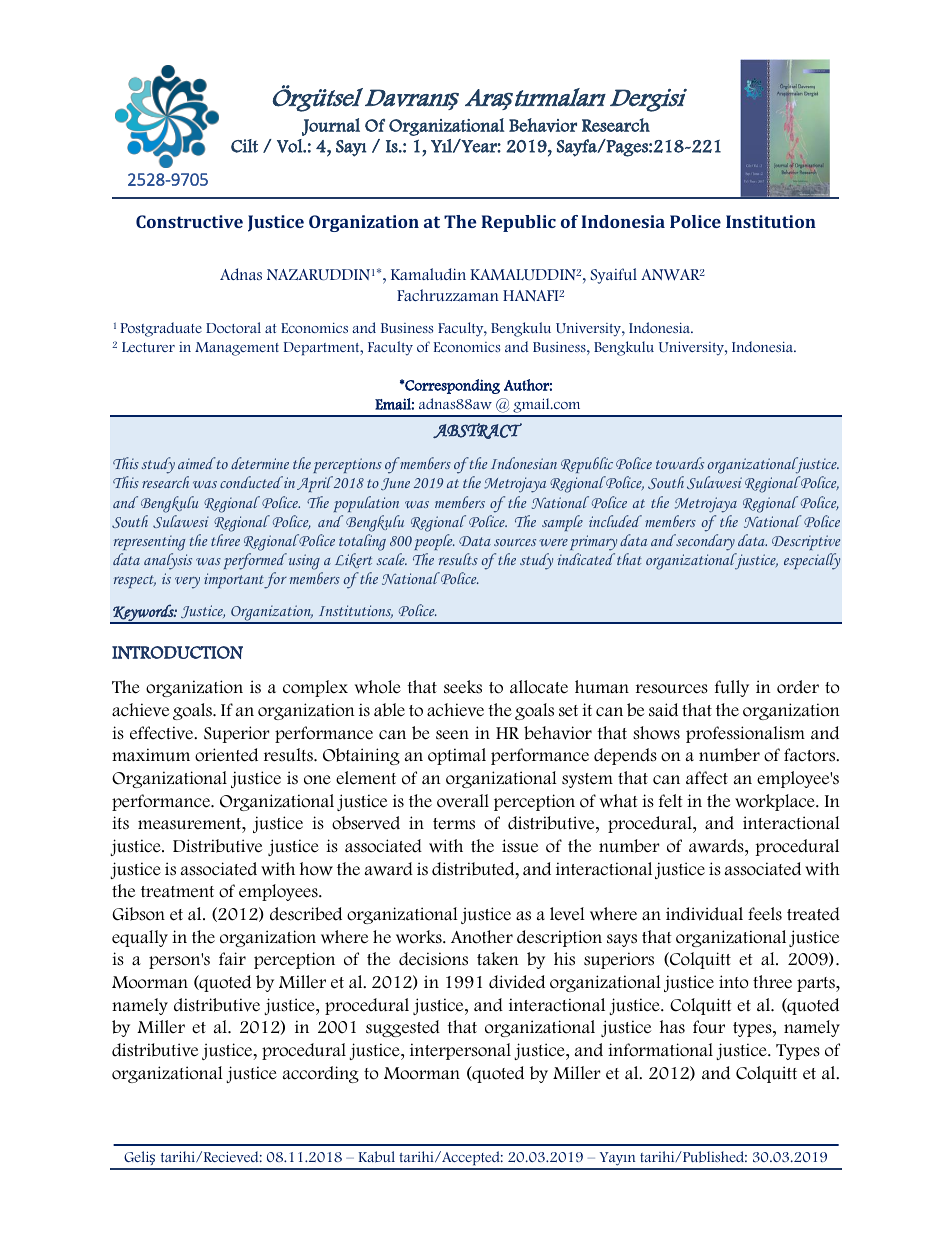  Describe the element at coordinates (177, 652) in the screenshot. I see `INTRODUCTION` at that location.
